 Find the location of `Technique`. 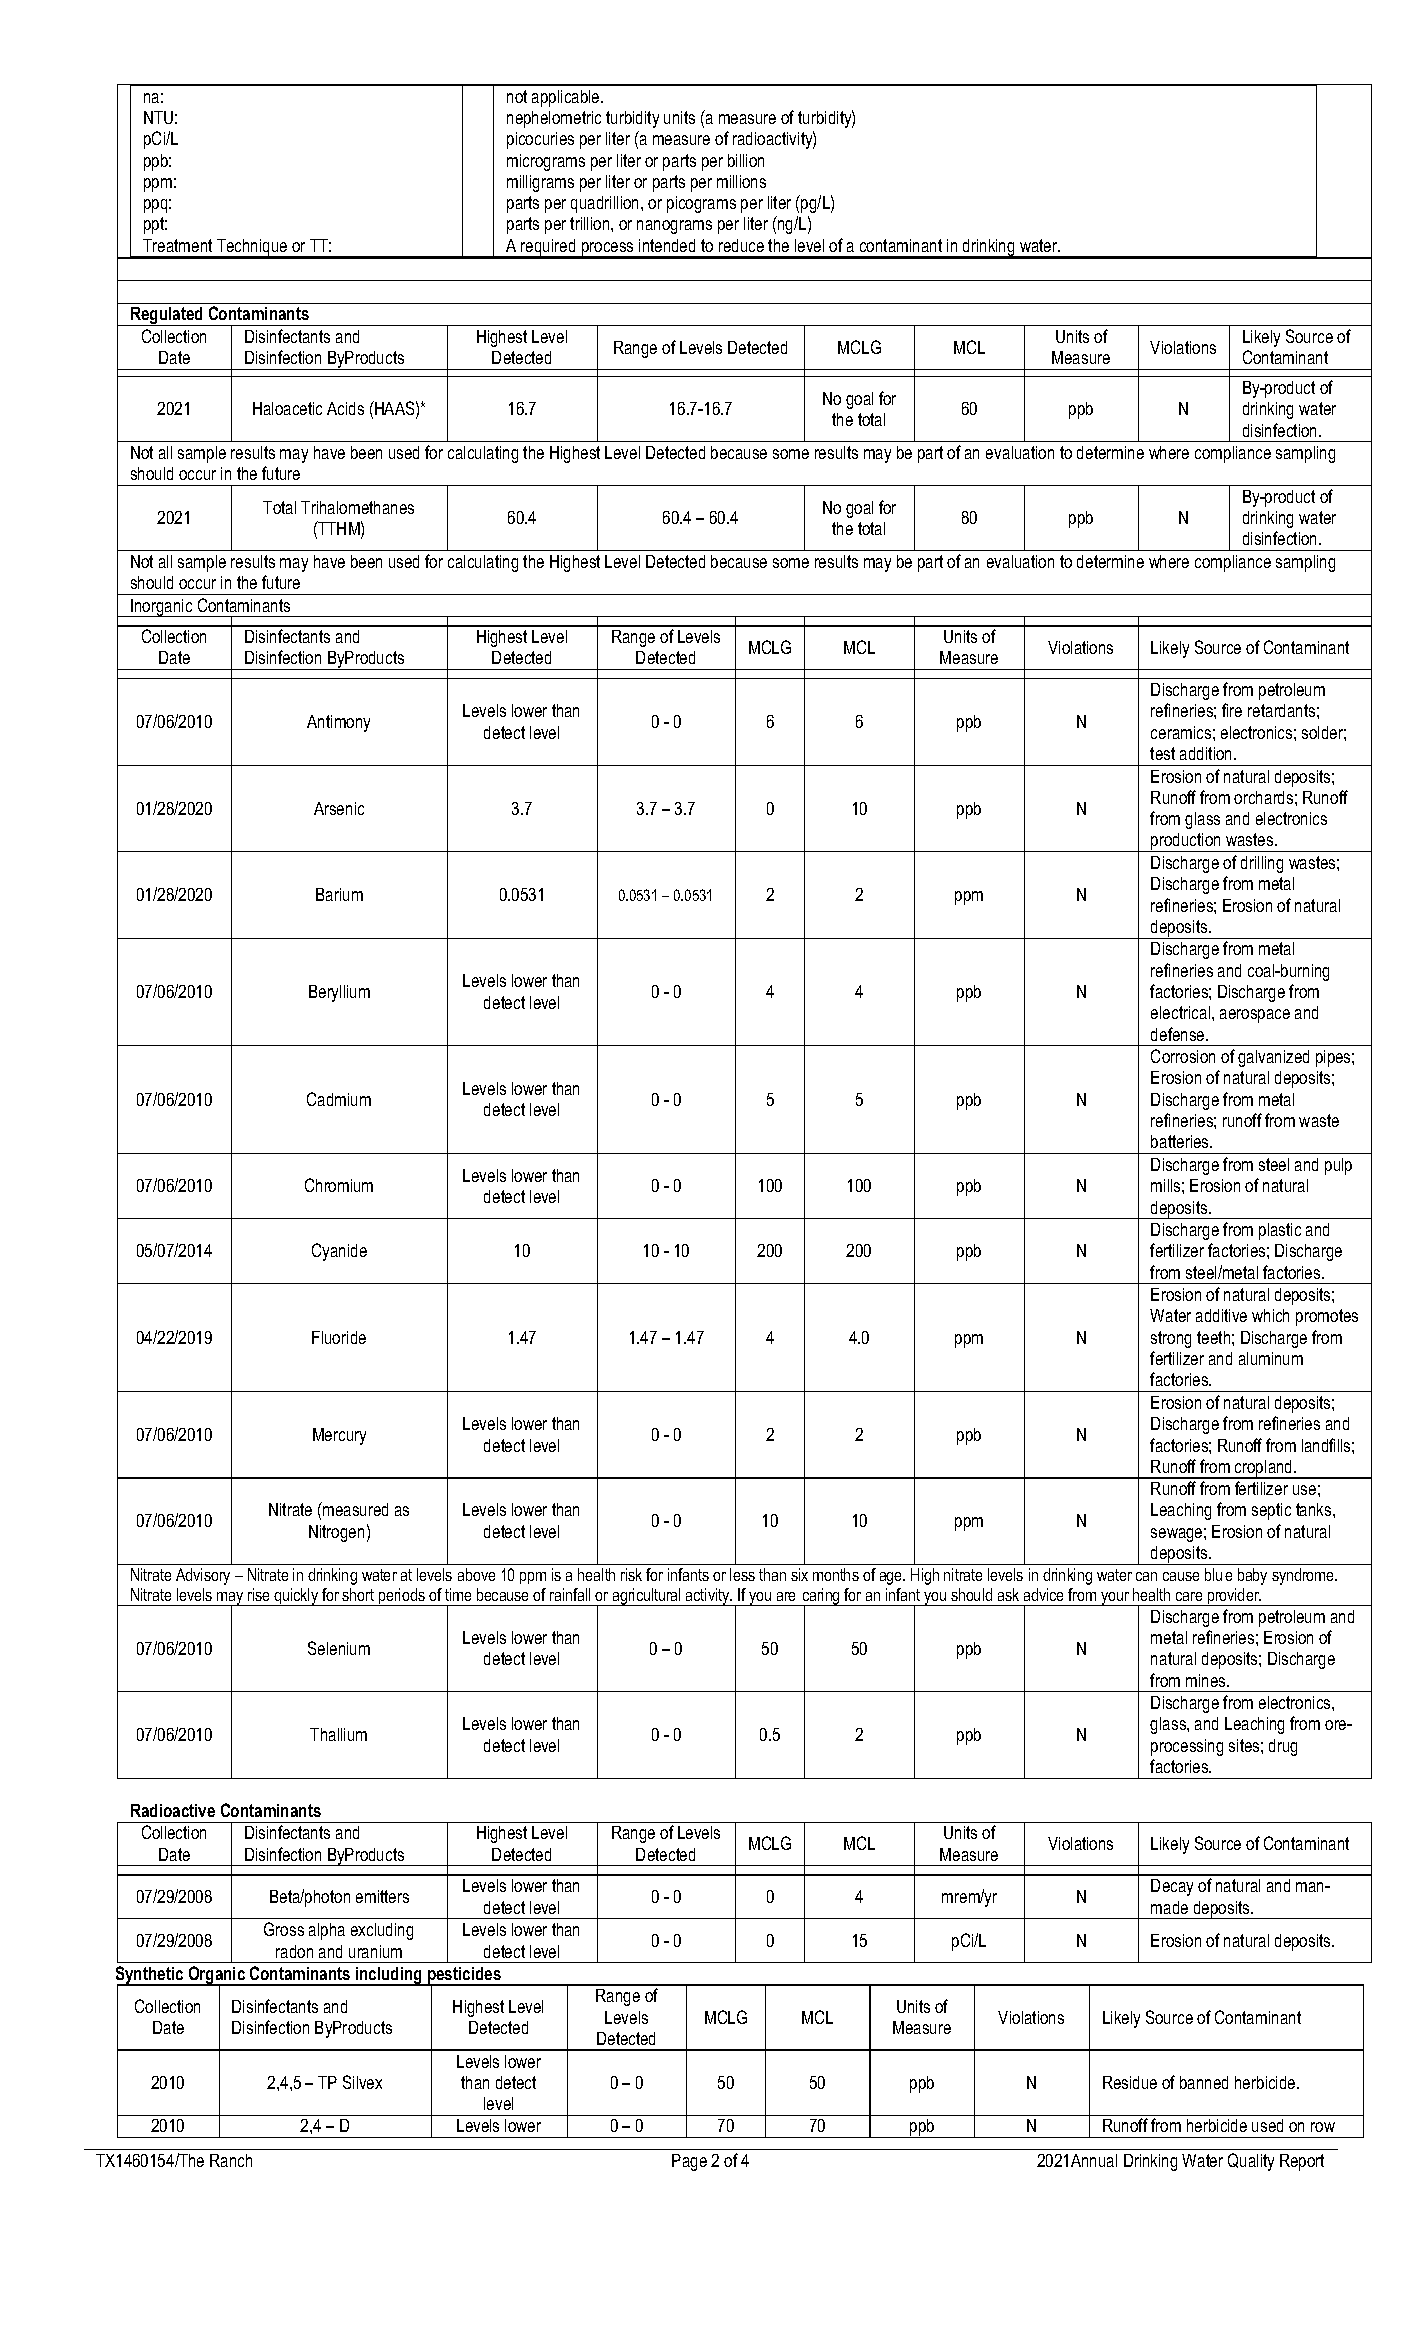

Technique is located at coordinates (252, 249).
